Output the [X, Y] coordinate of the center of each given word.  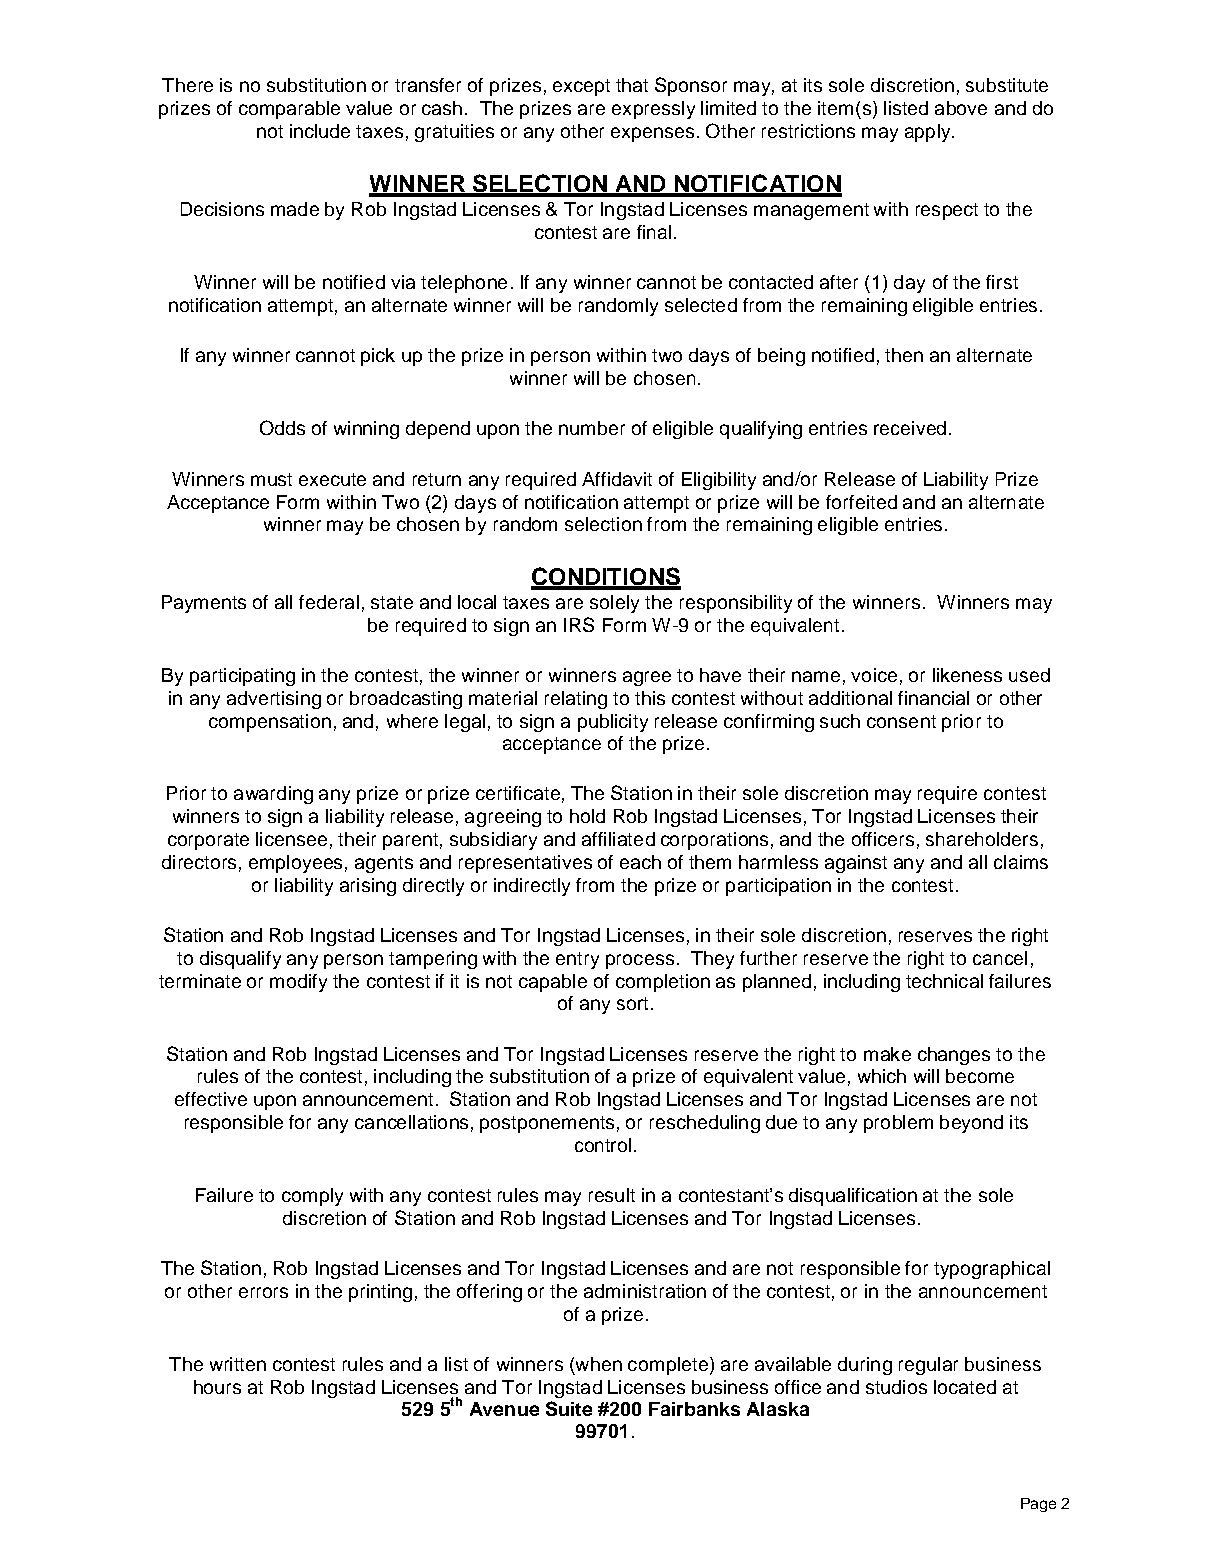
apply [929, 133]
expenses [652, 134]
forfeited [861, 502]
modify [298, 983]
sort [632, 1003]
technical [944, 981]
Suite [569, 1408]
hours [217, 1387]
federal [329, 602]
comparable [289, 110]
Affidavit [617, 479]
